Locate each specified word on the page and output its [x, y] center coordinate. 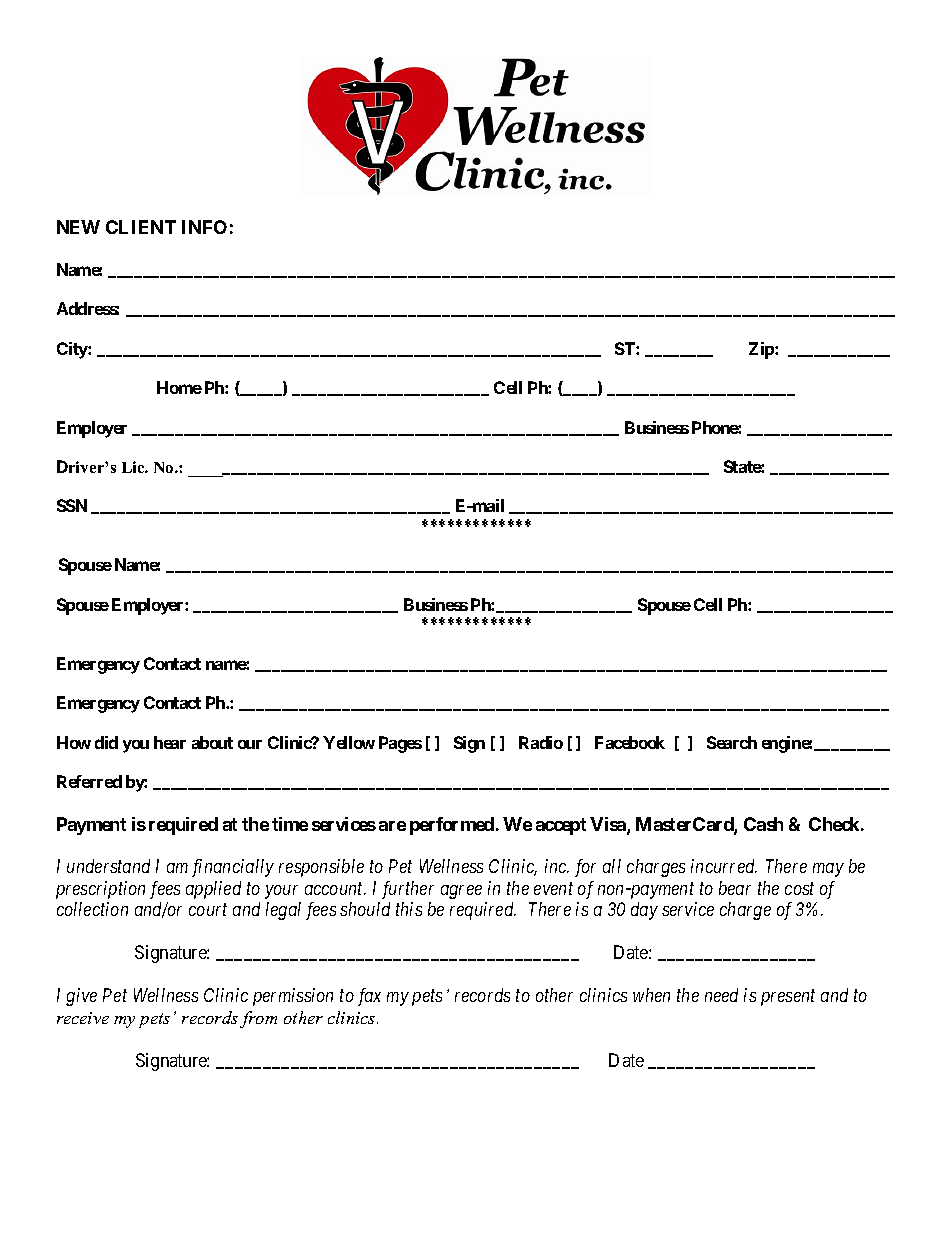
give [81, 997]
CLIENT [141, 227]
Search [732, 742]
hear [170, 742]
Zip [762, 350]
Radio [541, 742]
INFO [204, 227]
